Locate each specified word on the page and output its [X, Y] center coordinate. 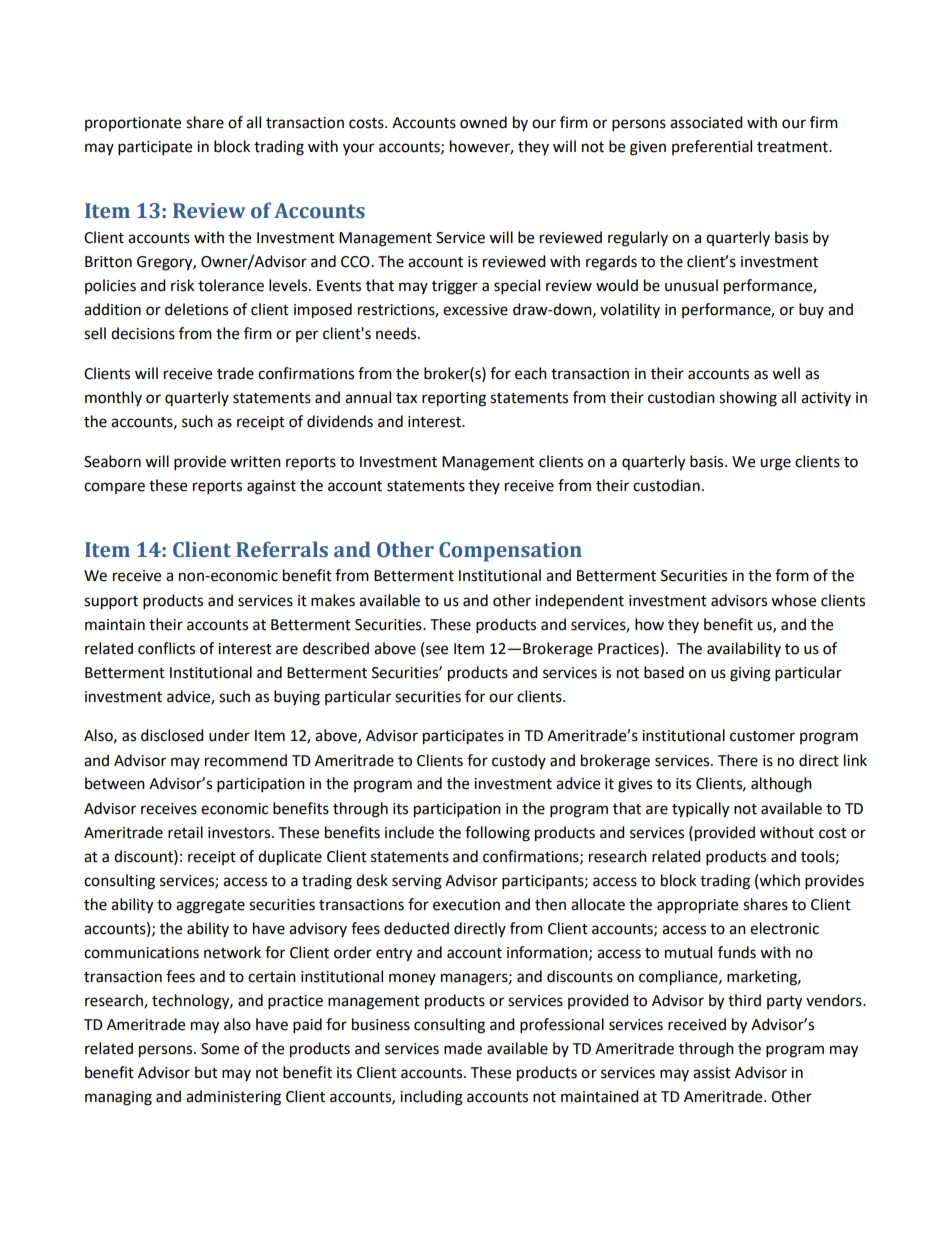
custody [519, 761]
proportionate [133, 124]
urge [775, 464]
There [738, 760]
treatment [793, 147]
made [463, 1048]
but [206, 1072]
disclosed [172, 735]
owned [483, 122]
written [255, 462]
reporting [454, 399]
